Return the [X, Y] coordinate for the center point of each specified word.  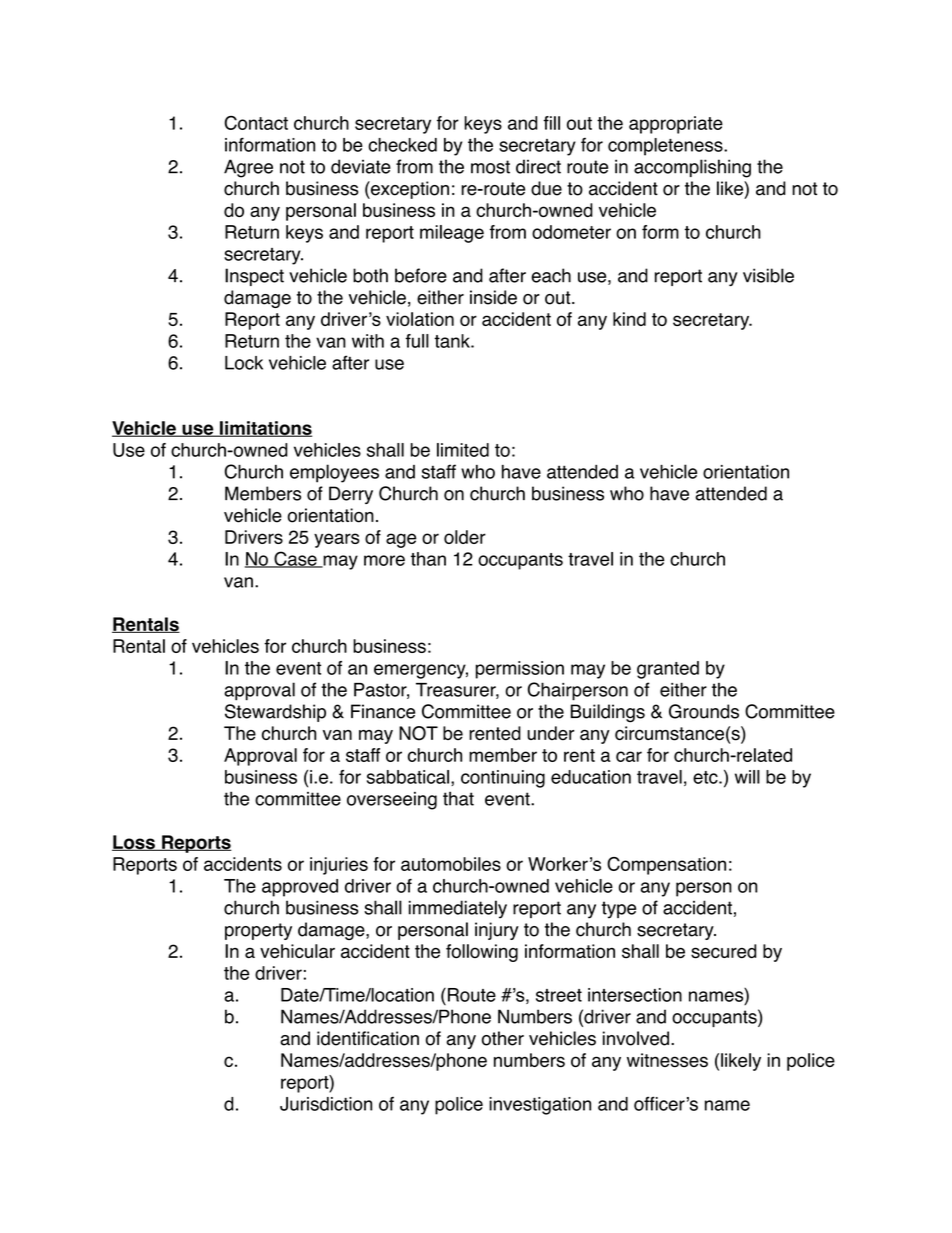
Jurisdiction [326, 1104]
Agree [248, 168]
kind [629, 319]
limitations [265, 429]
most [490, 167]
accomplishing [692, 168]
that [458, 798]
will [747, 777]
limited [463, 450]
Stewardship [275, 713]
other [503, 1038]
